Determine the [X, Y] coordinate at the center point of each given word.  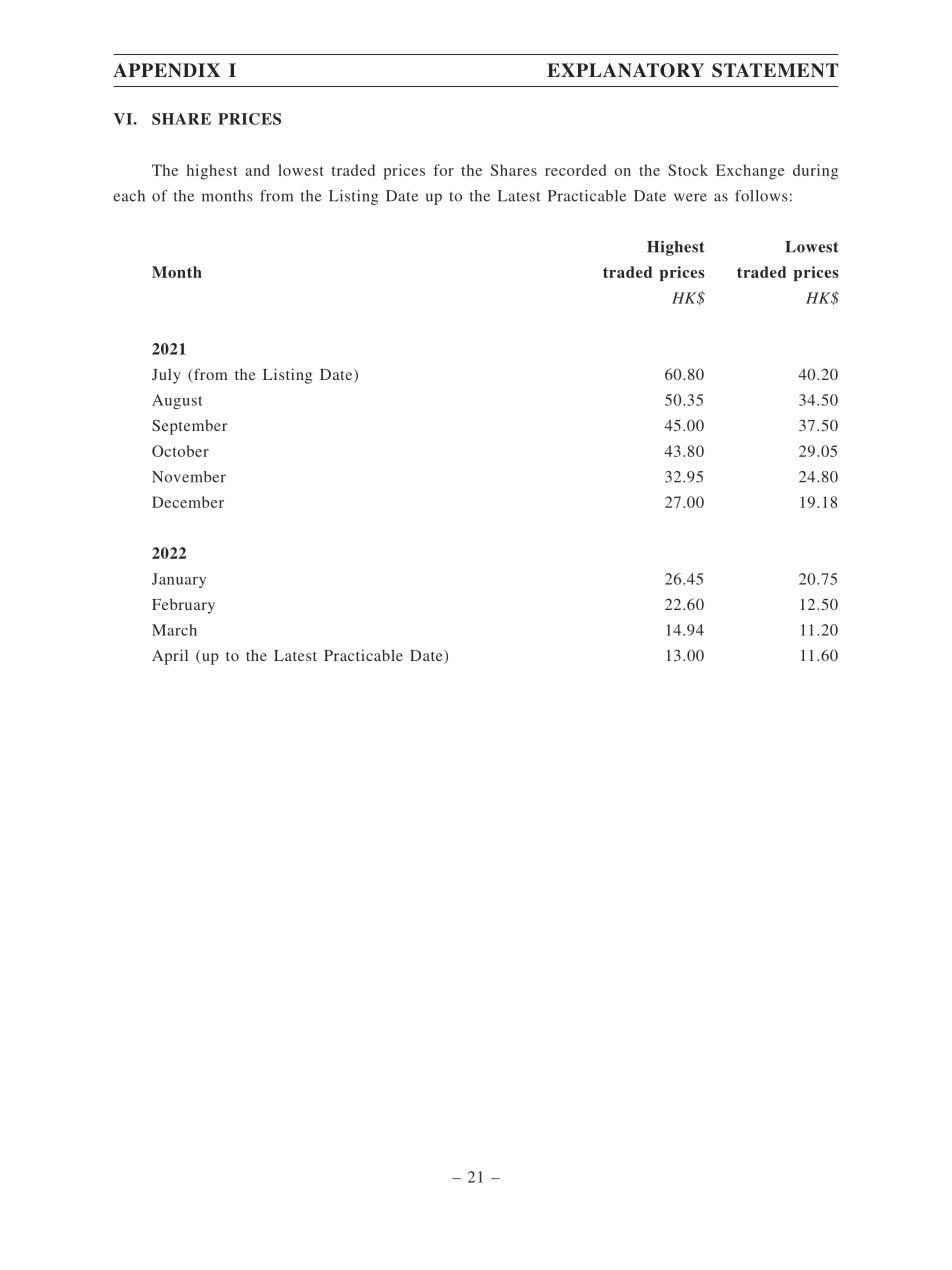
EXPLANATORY [625, 70]
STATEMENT [775, 70]
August [177, 401]
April [170, 657]
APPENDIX [166, 70]
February [183, 606]
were [690, 197]
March [174, 630]
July [166, 376]
